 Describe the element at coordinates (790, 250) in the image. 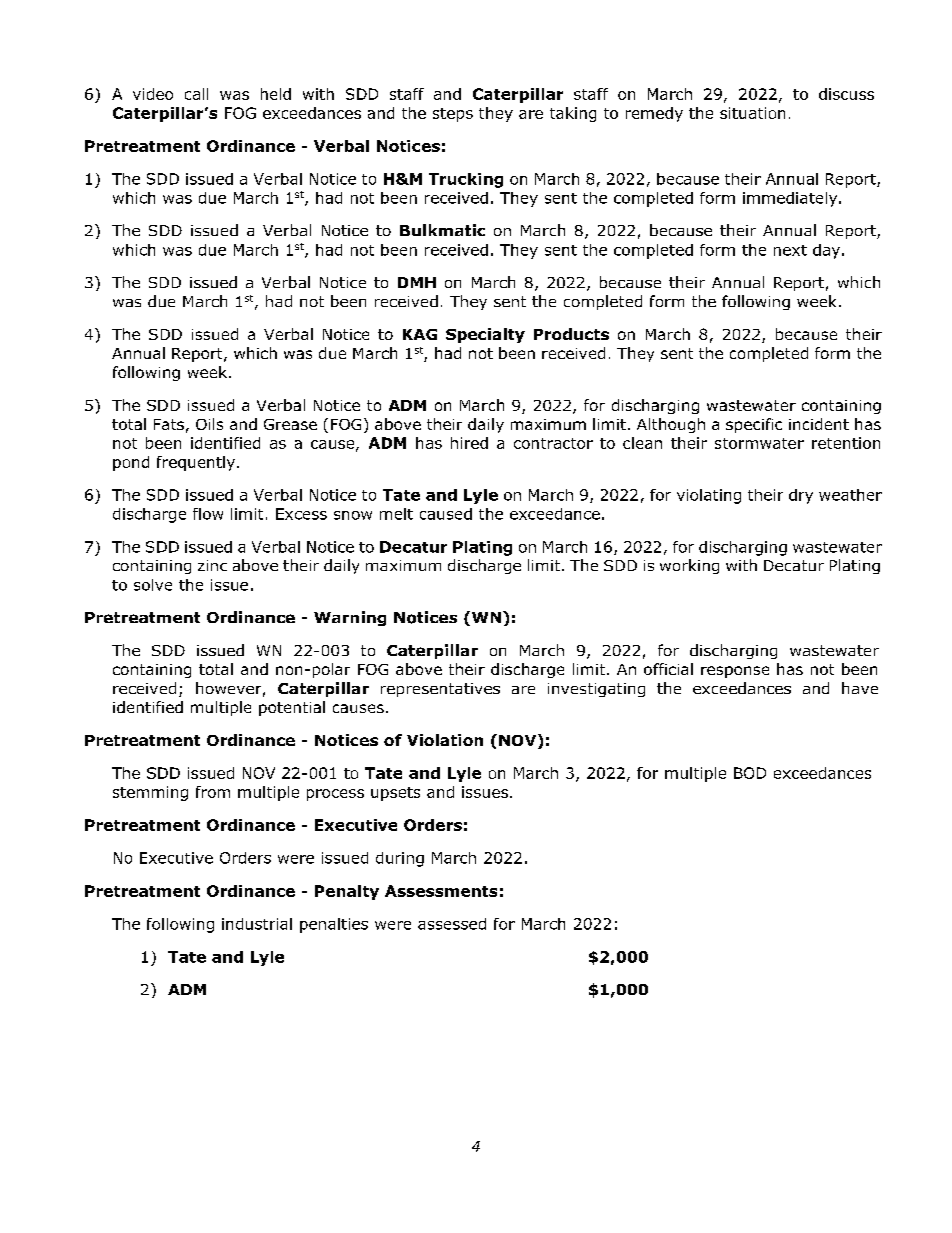

I see `next` at that location.
